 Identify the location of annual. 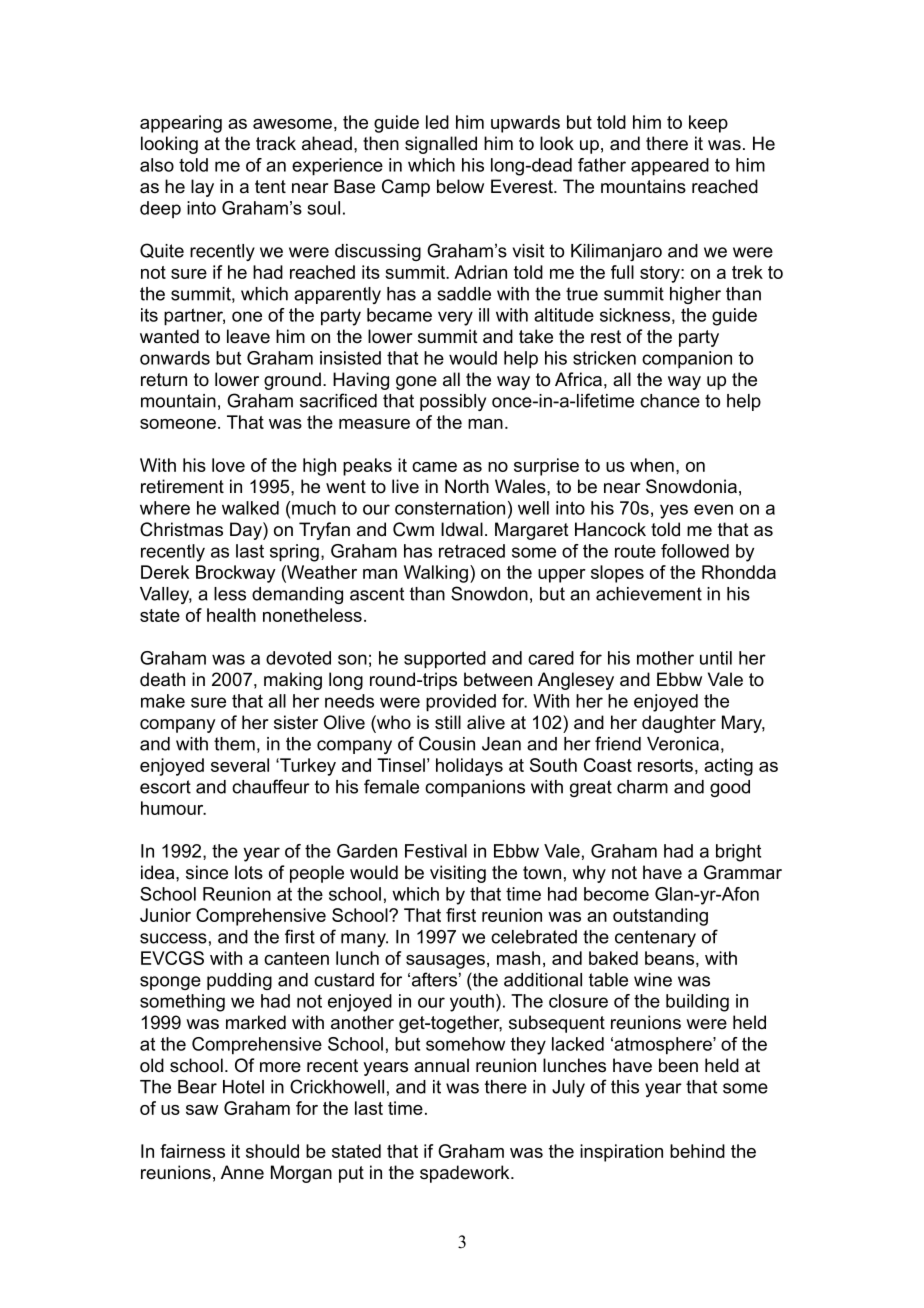
(441, 1065).
